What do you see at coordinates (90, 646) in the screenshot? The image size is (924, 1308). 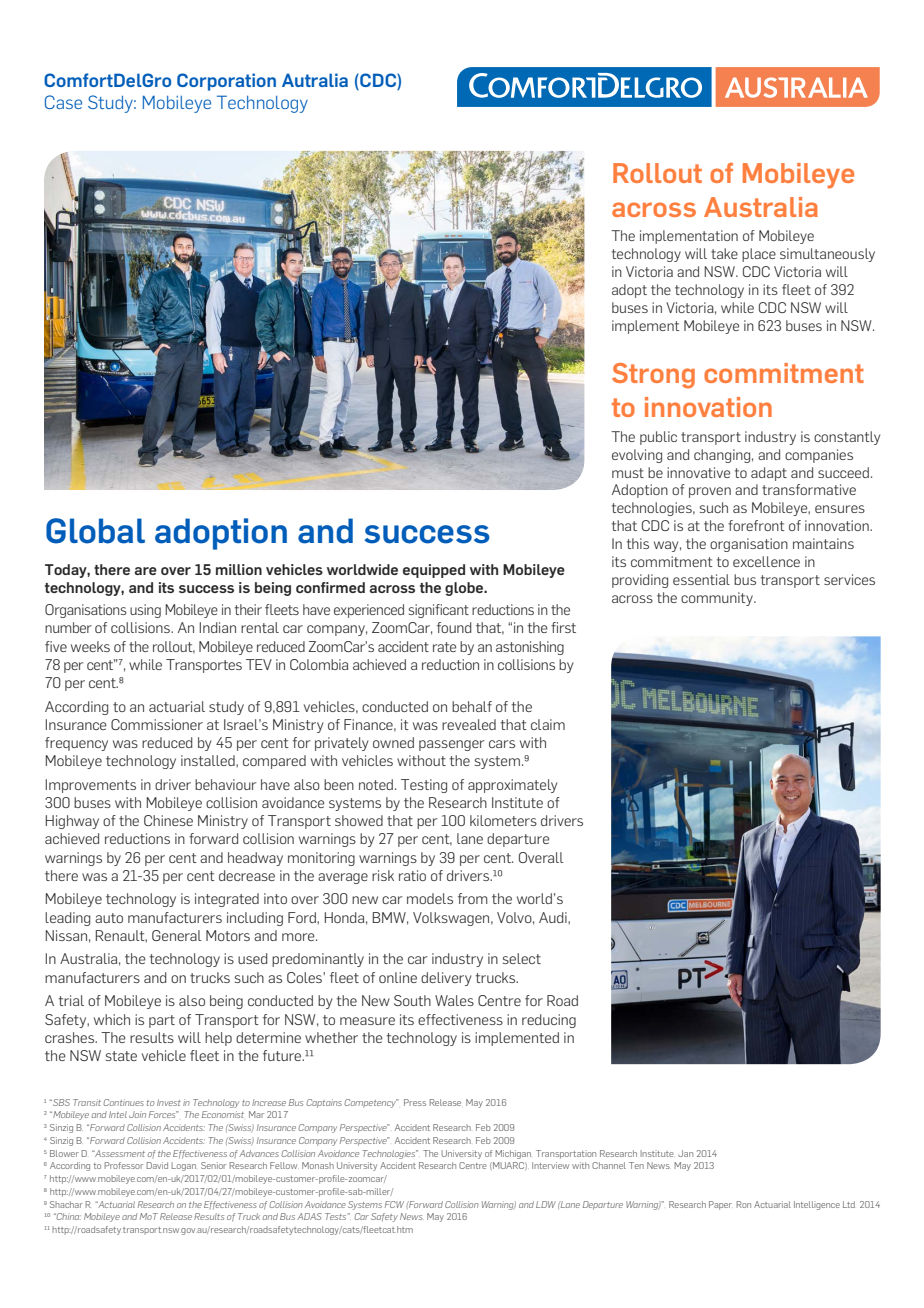 I see `weeks` at bounding box center [90, 646].
